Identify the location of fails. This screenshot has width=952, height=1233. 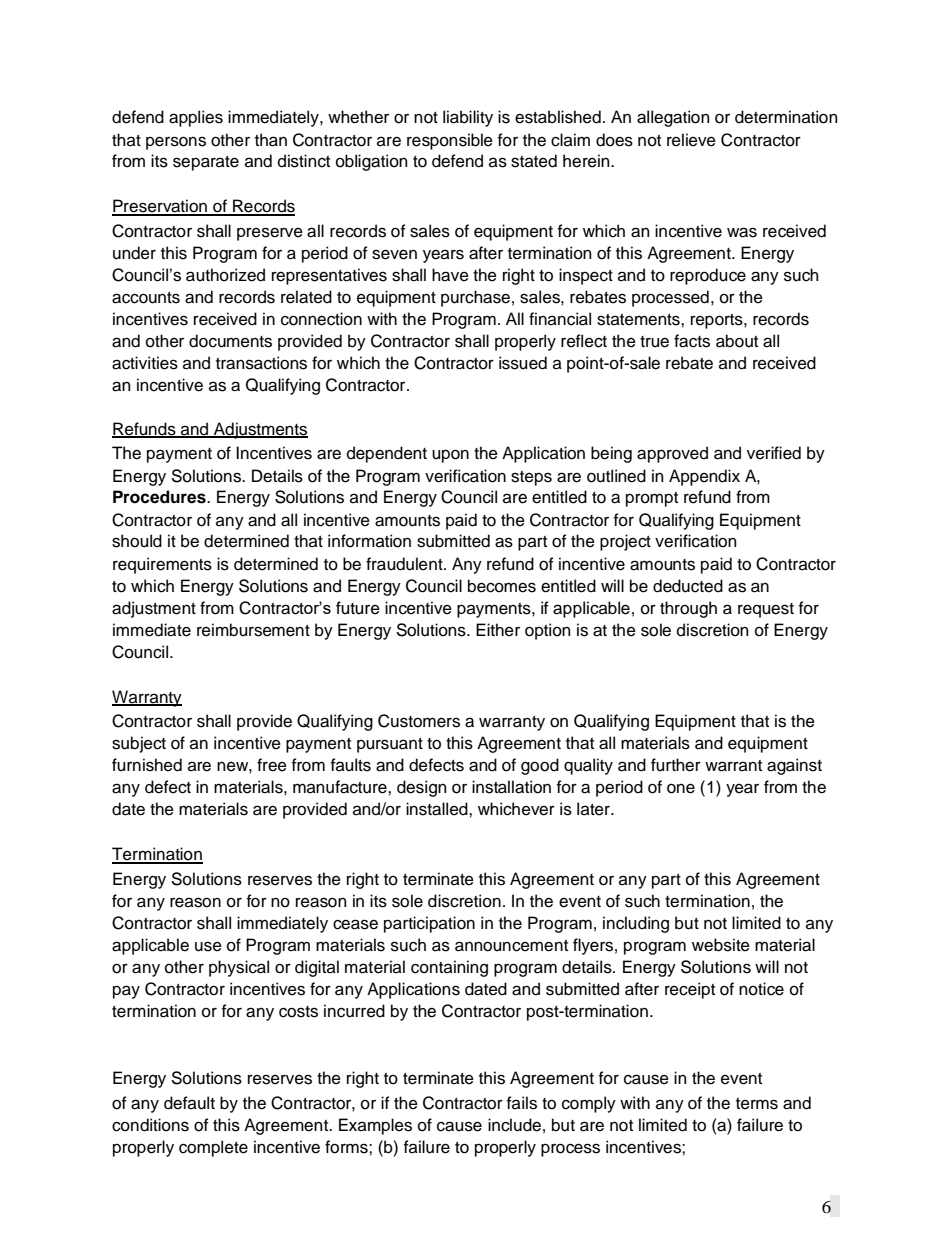
(522, 1103).
